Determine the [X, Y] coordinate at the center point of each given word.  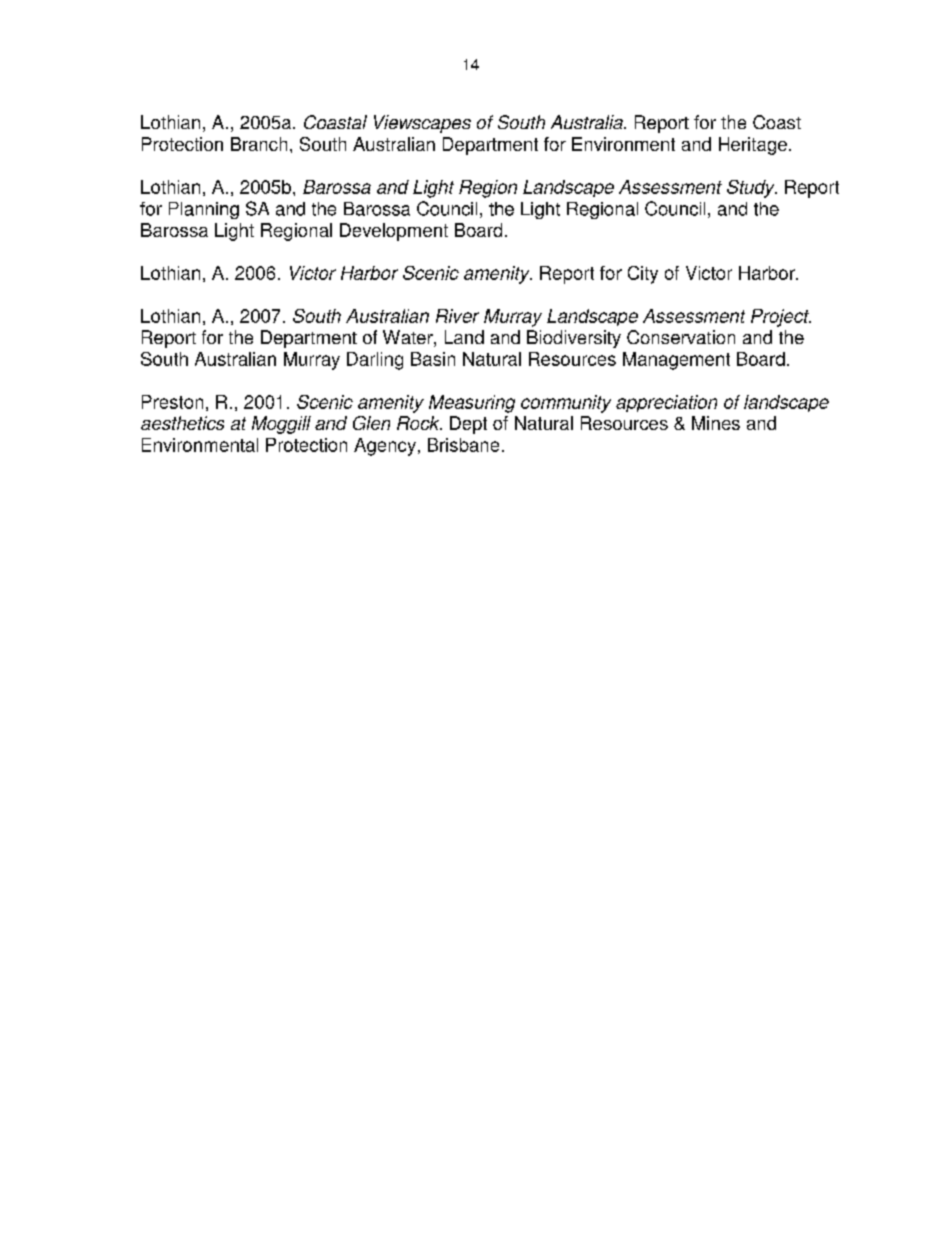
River [457, 316]
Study [752, 189]
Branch [259, 144]
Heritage [753, 146]
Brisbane [463, 445]
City [643, 275]
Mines [716, 423]
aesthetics [182, 423]
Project [781, 318]
